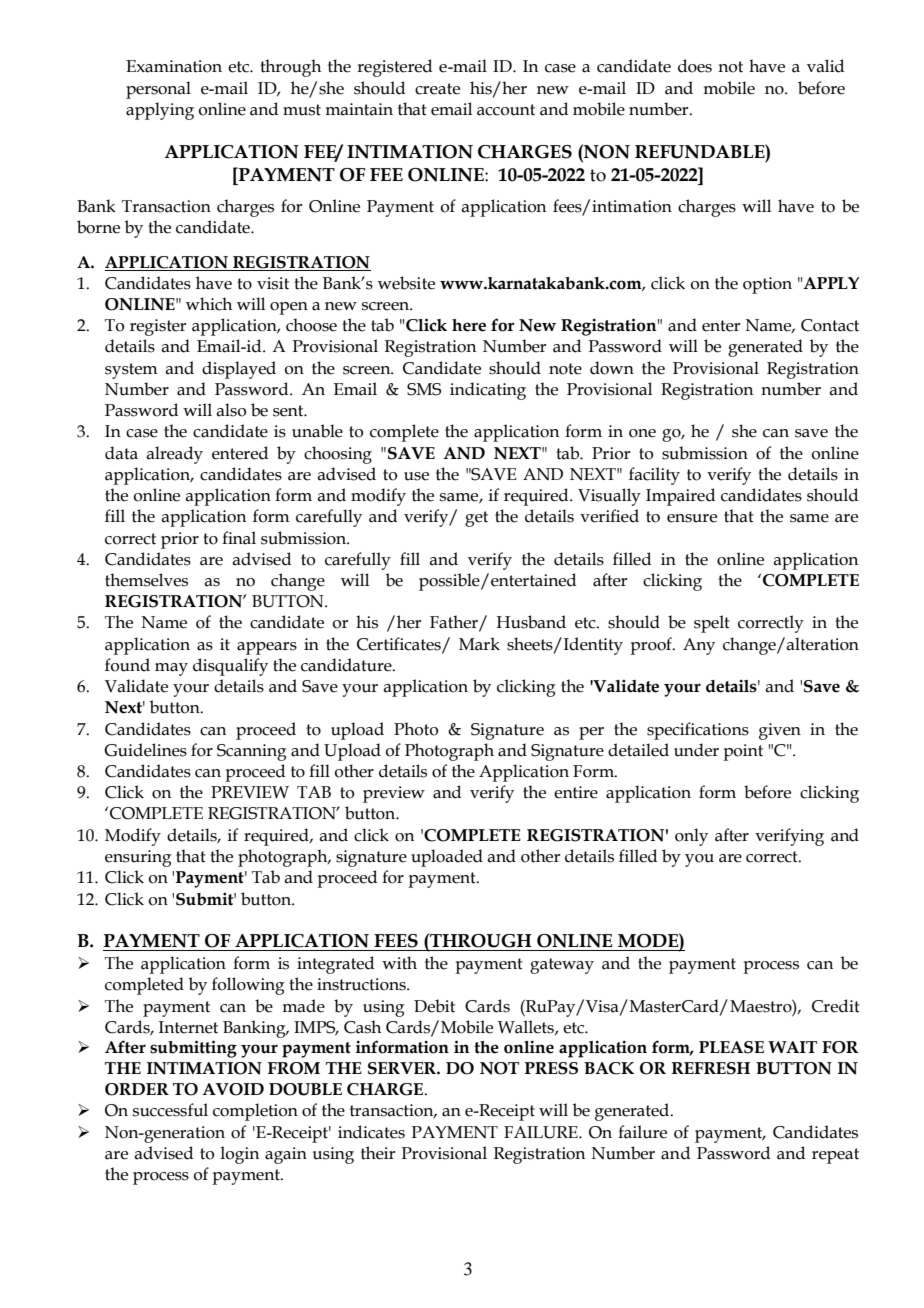  What do you see at coordinates (695, 66) in the image?
I see `does` at bounding box center [695, 66].
